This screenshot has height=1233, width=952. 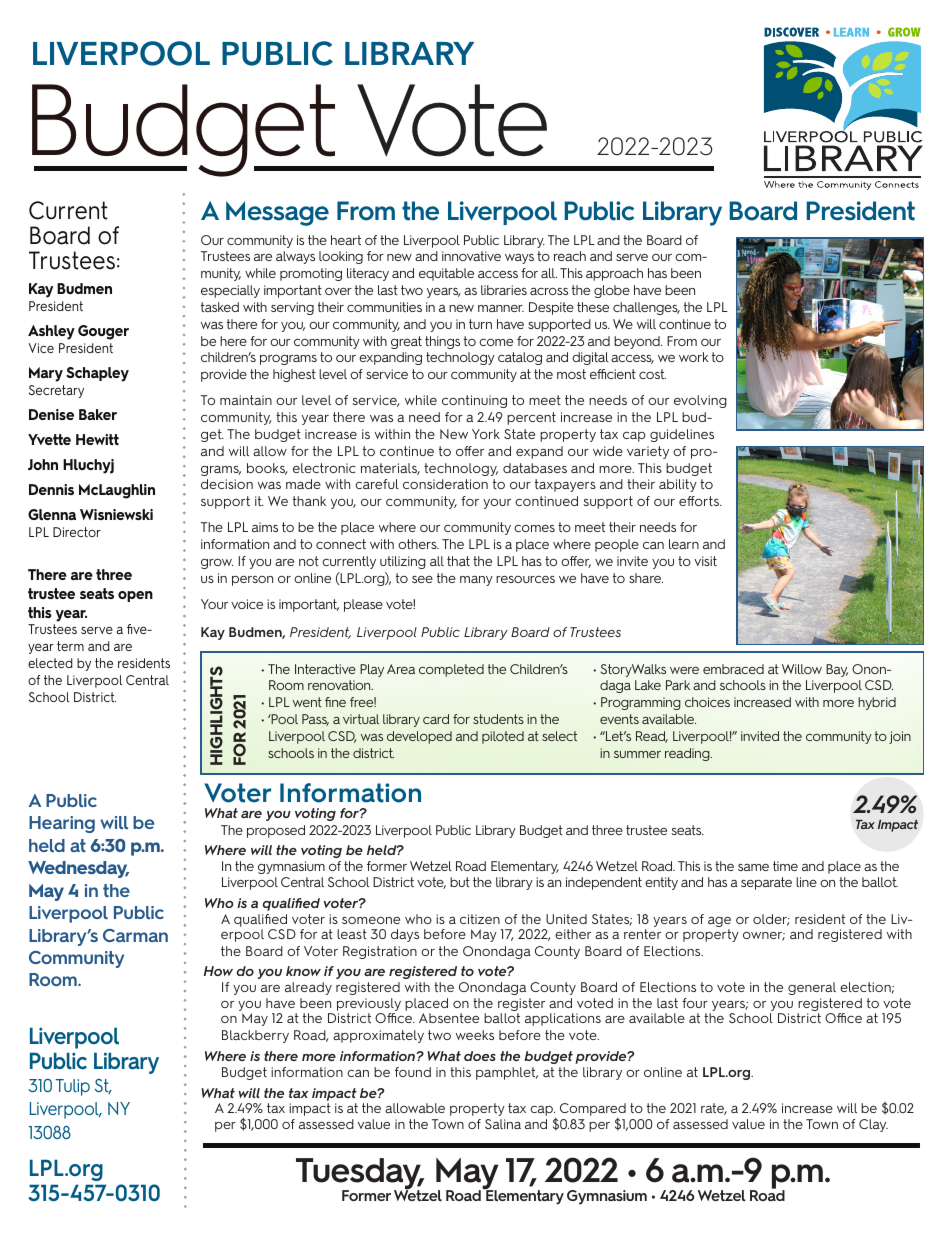 I want to click on How, so click(x=218, y=971).
